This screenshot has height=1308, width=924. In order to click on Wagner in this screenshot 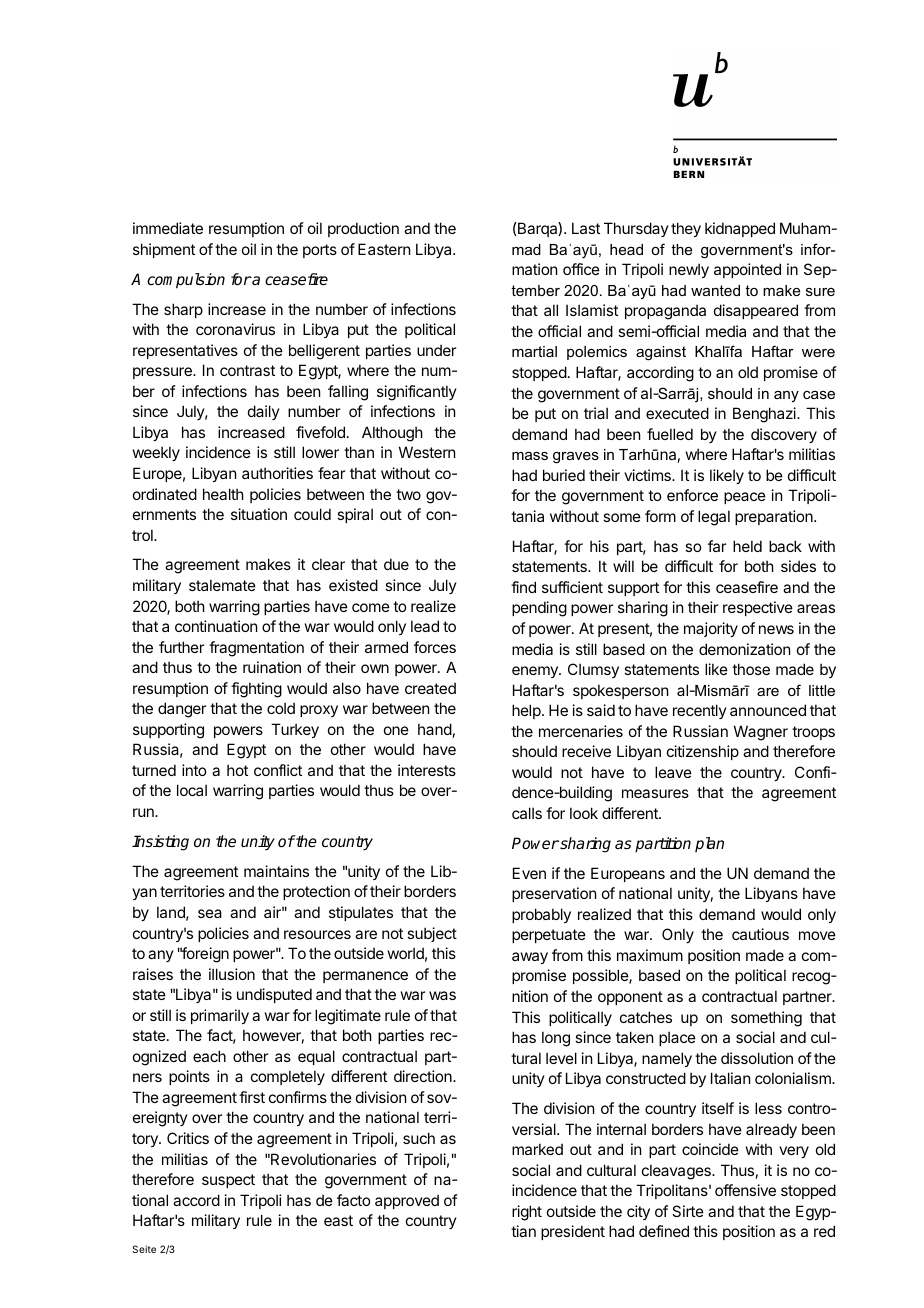, I will do `click(761, 733)`.
